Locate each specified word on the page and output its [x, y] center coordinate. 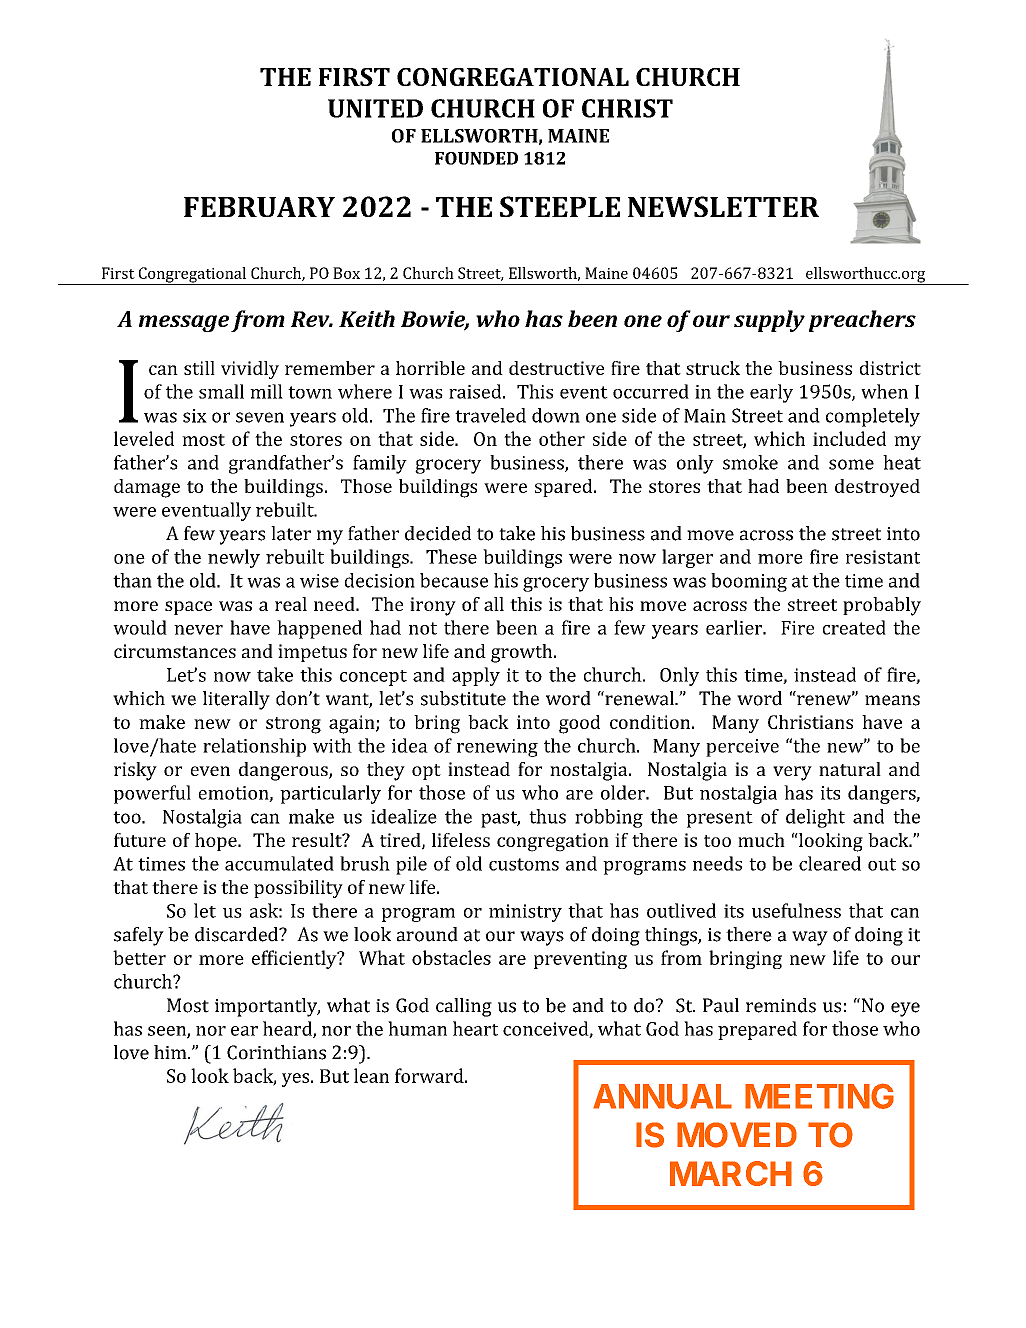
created [854, 627]
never [198, 630]
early [771, 393]
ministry [525, 913]
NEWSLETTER [723, 206]
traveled [490, 415]
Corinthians [276, 1052]
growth [523, 653]
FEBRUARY [259, 207]
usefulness [796, 910]
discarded [237, 934]
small [221, 391]
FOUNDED [476, 158]
